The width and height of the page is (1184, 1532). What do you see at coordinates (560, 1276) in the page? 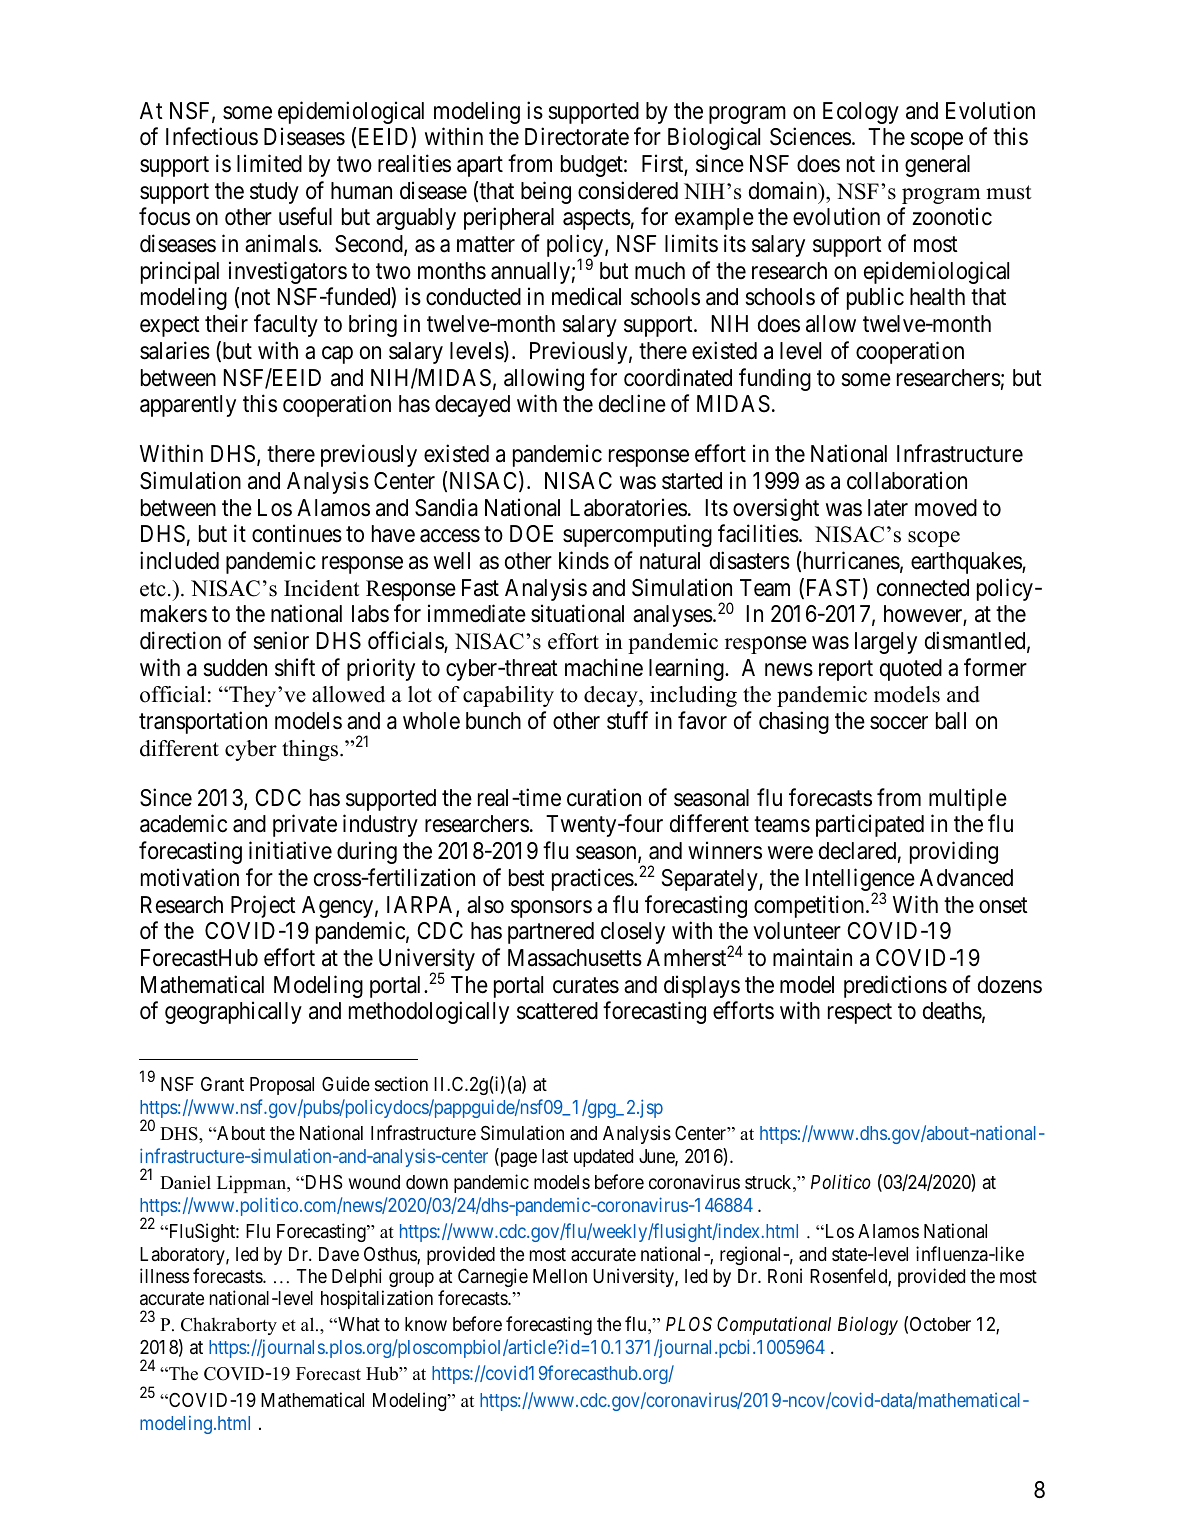
I see `Mellon` at bounding box center [560, 1276].
